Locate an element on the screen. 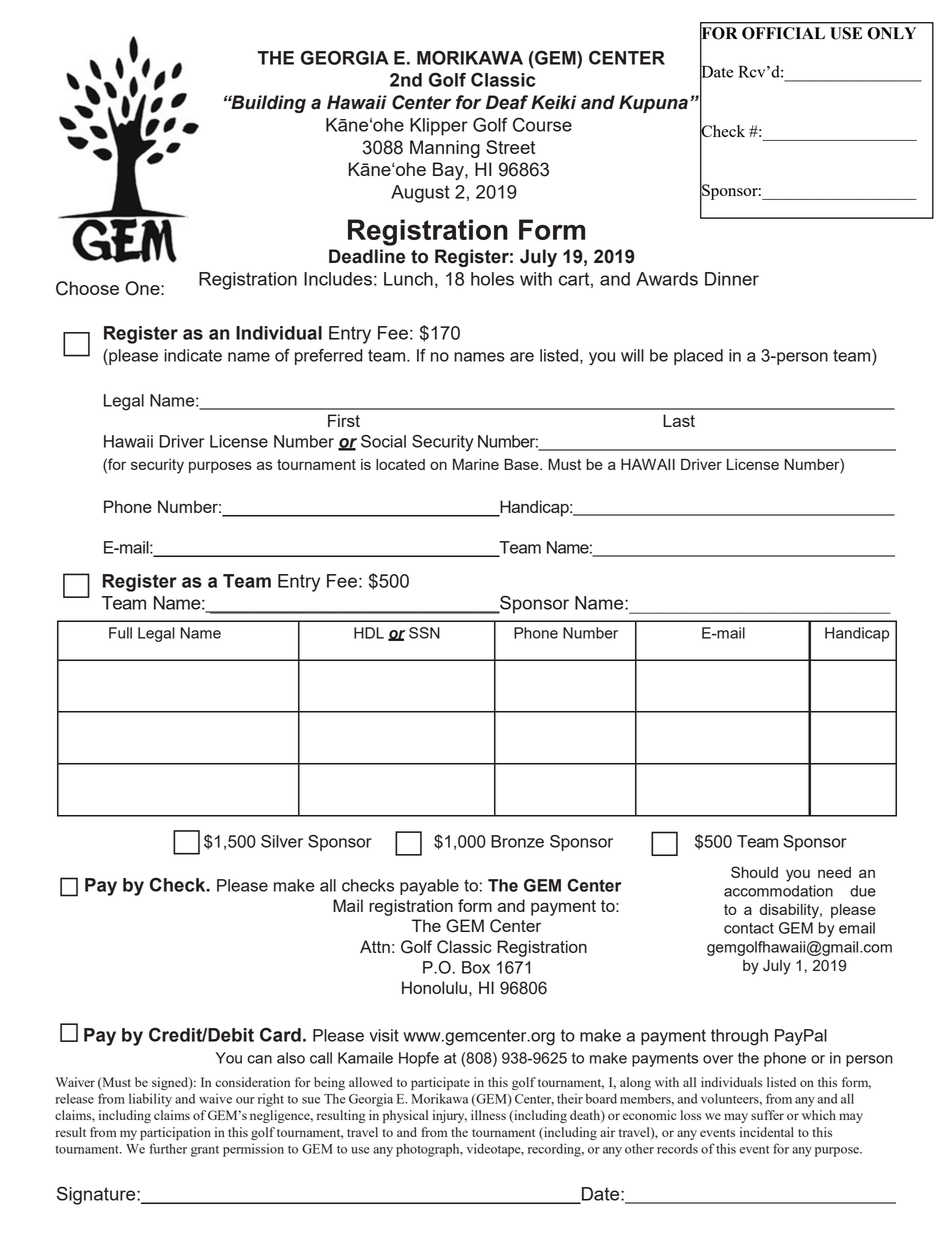 This screenshot has height=1233, width=952. accommodation is located at coordinates (778, 891).
